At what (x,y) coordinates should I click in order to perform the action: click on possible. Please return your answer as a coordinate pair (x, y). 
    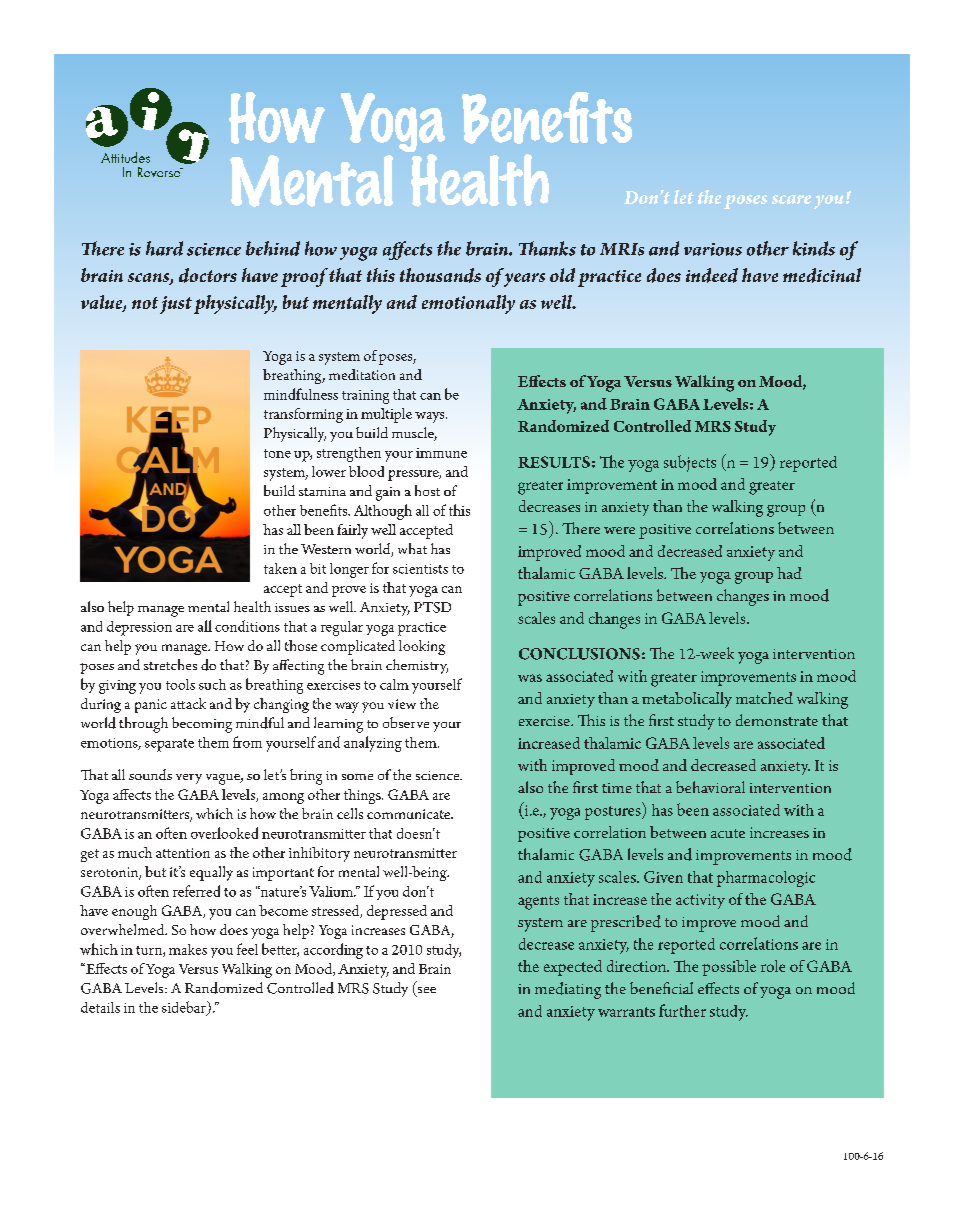
    Looking at the image, I should click on (729, 968).
